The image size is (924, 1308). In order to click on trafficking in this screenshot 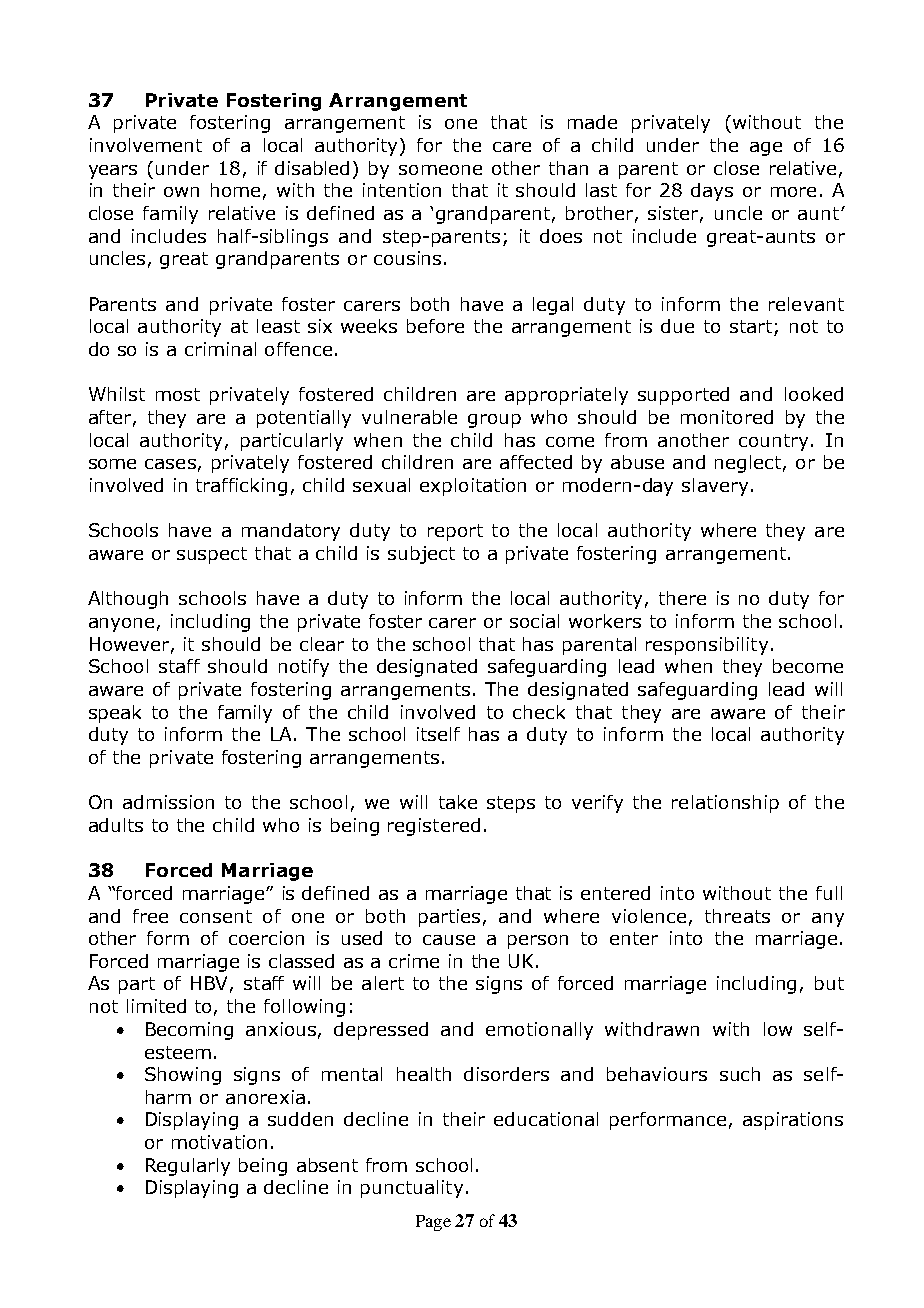, I will do `click(241, 487)`.
